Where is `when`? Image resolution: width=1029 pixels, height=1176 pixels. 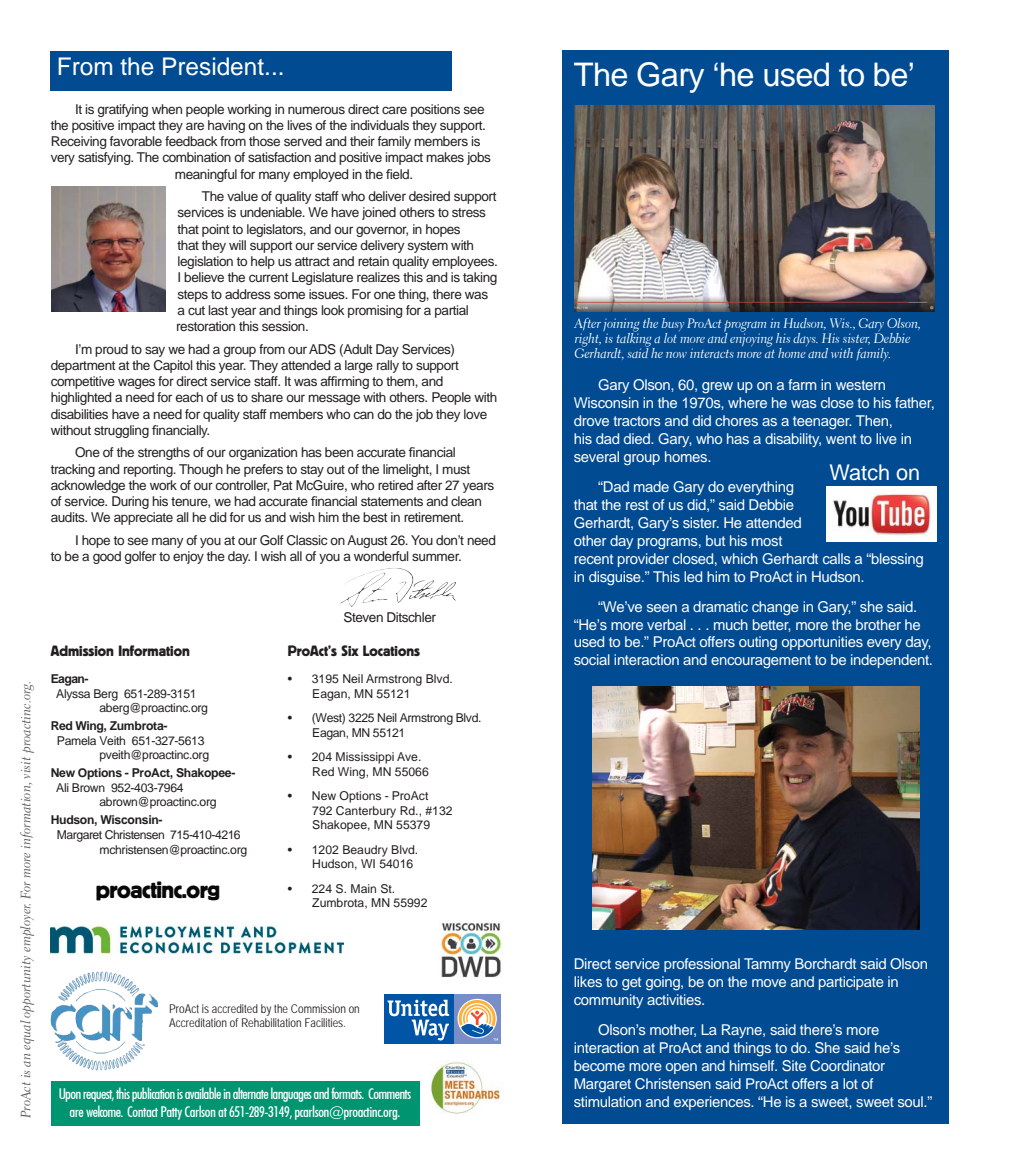 when is located at coordinates (167, 109).
